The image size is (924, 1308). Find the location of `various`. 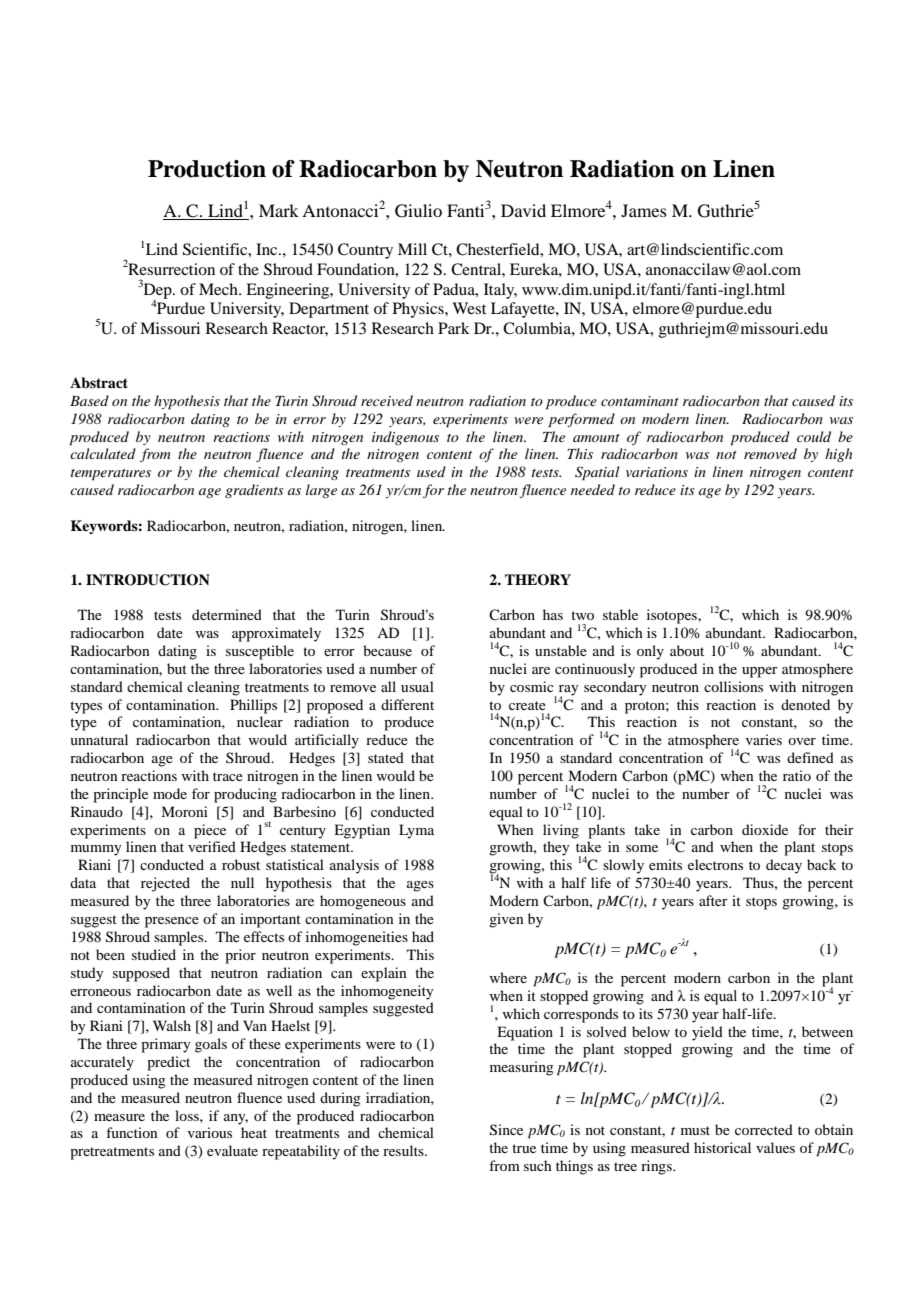

various is located at coordinates (210, 1132).
